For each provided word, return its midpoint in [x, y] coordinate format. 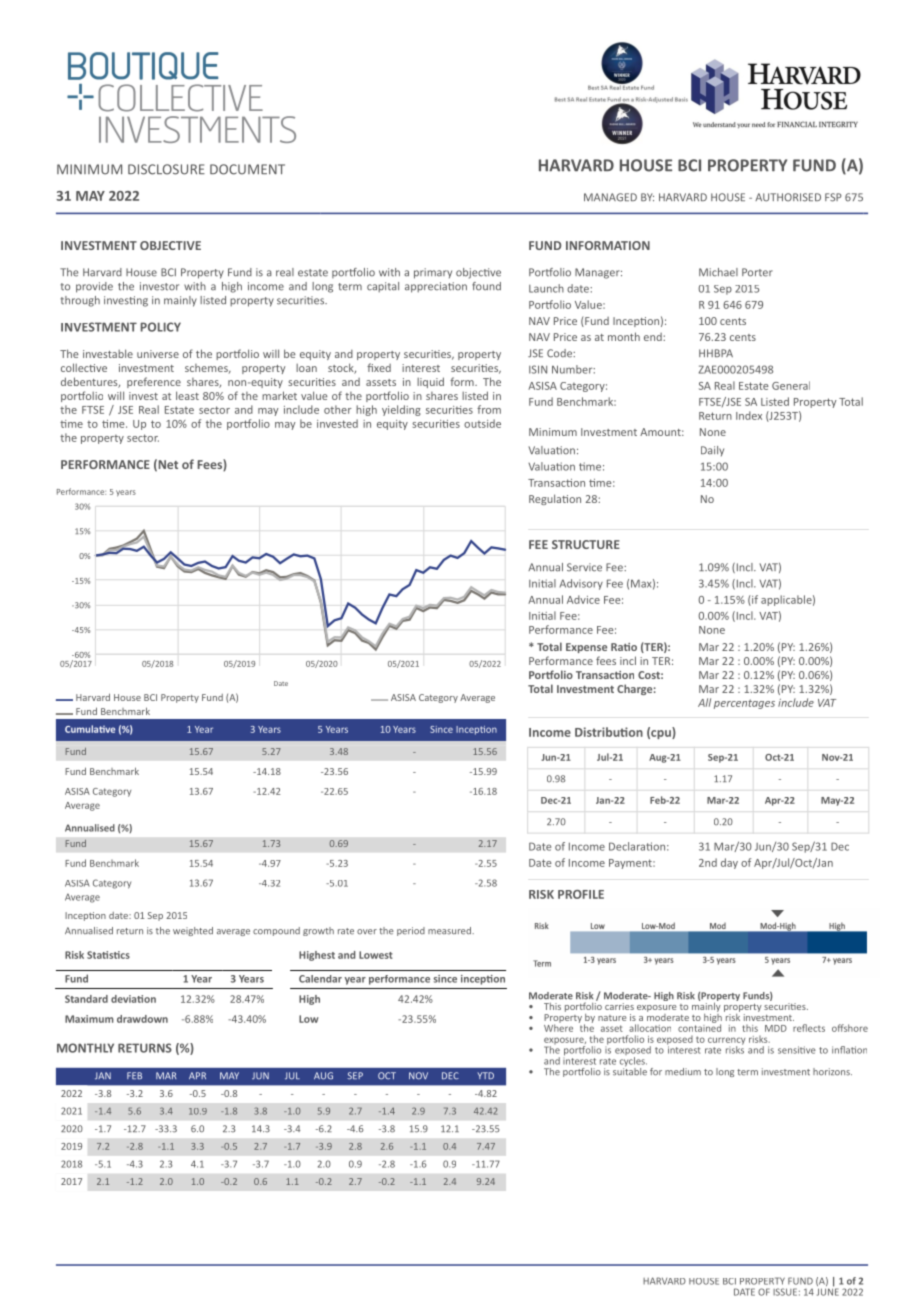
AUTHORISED [788, 197]
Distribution [609, 732]
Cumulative [90, 729]
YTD [485, 1075]
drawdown [142, 1019]
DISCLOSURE [166, 169]
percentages [744, 704]
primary [433, 273]
